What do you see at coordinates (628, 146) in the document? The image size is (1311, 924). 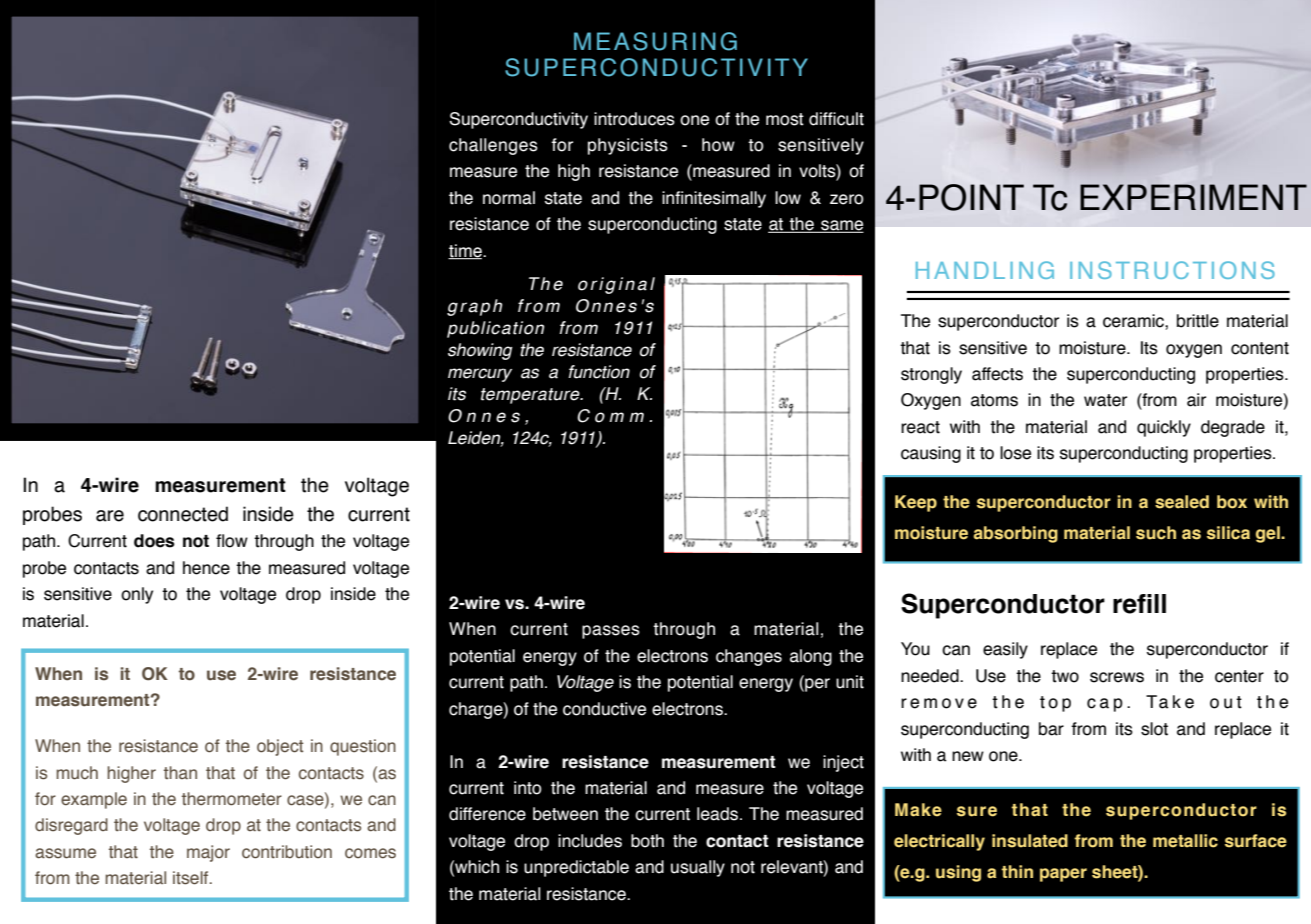 I see `physicists` at bounding box center [628, 146].
